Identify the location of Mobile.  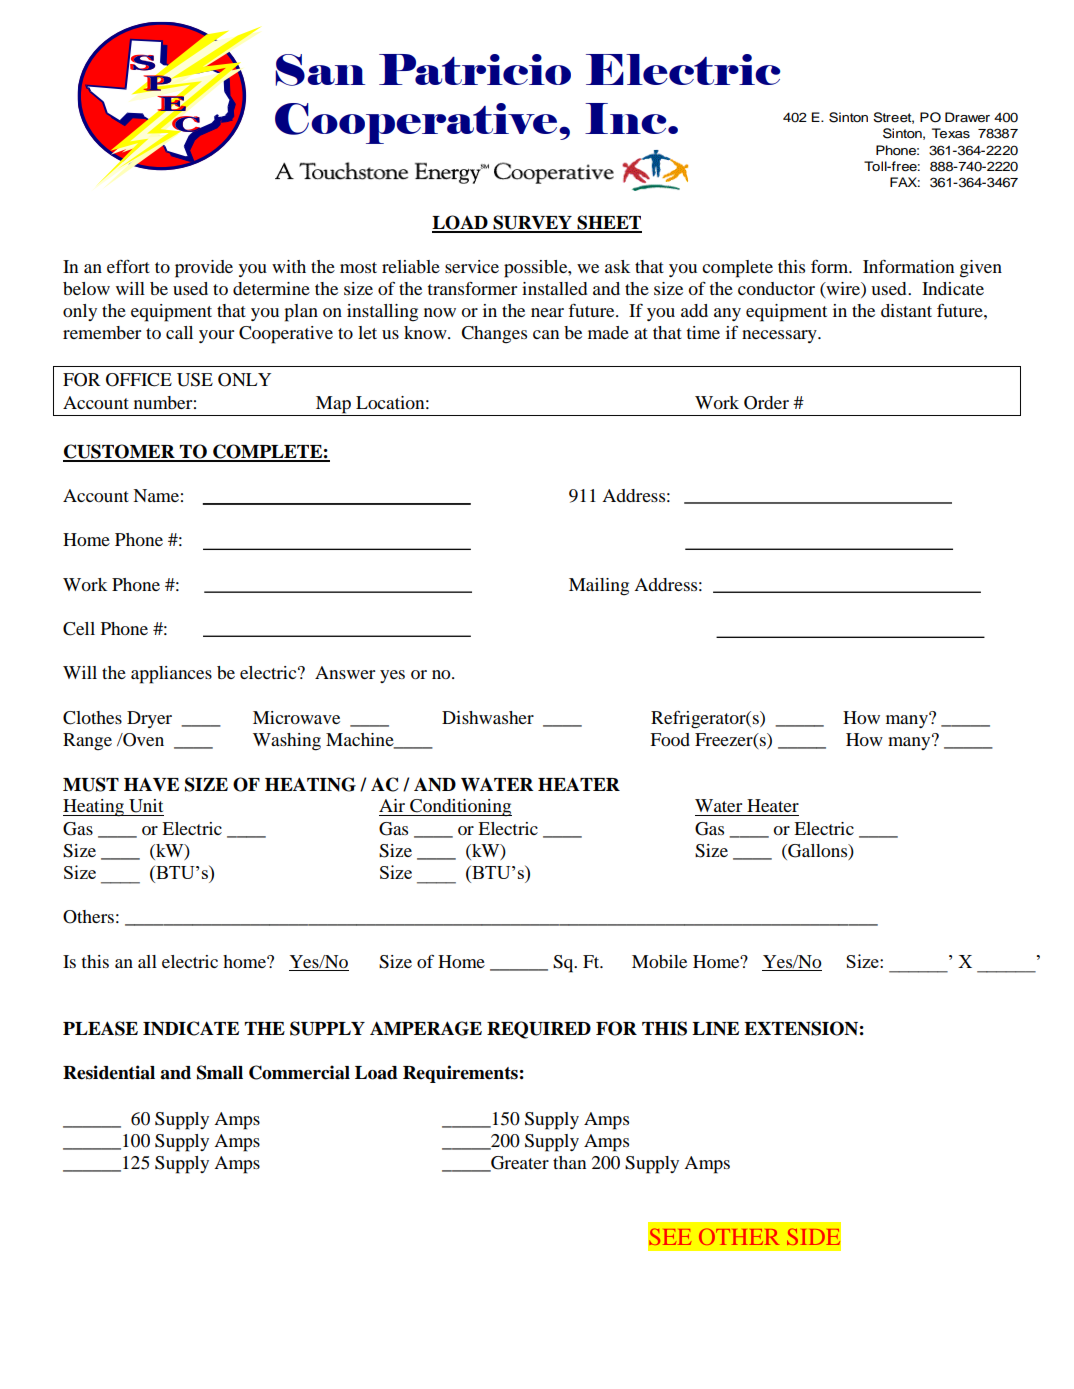
(659, 961).
